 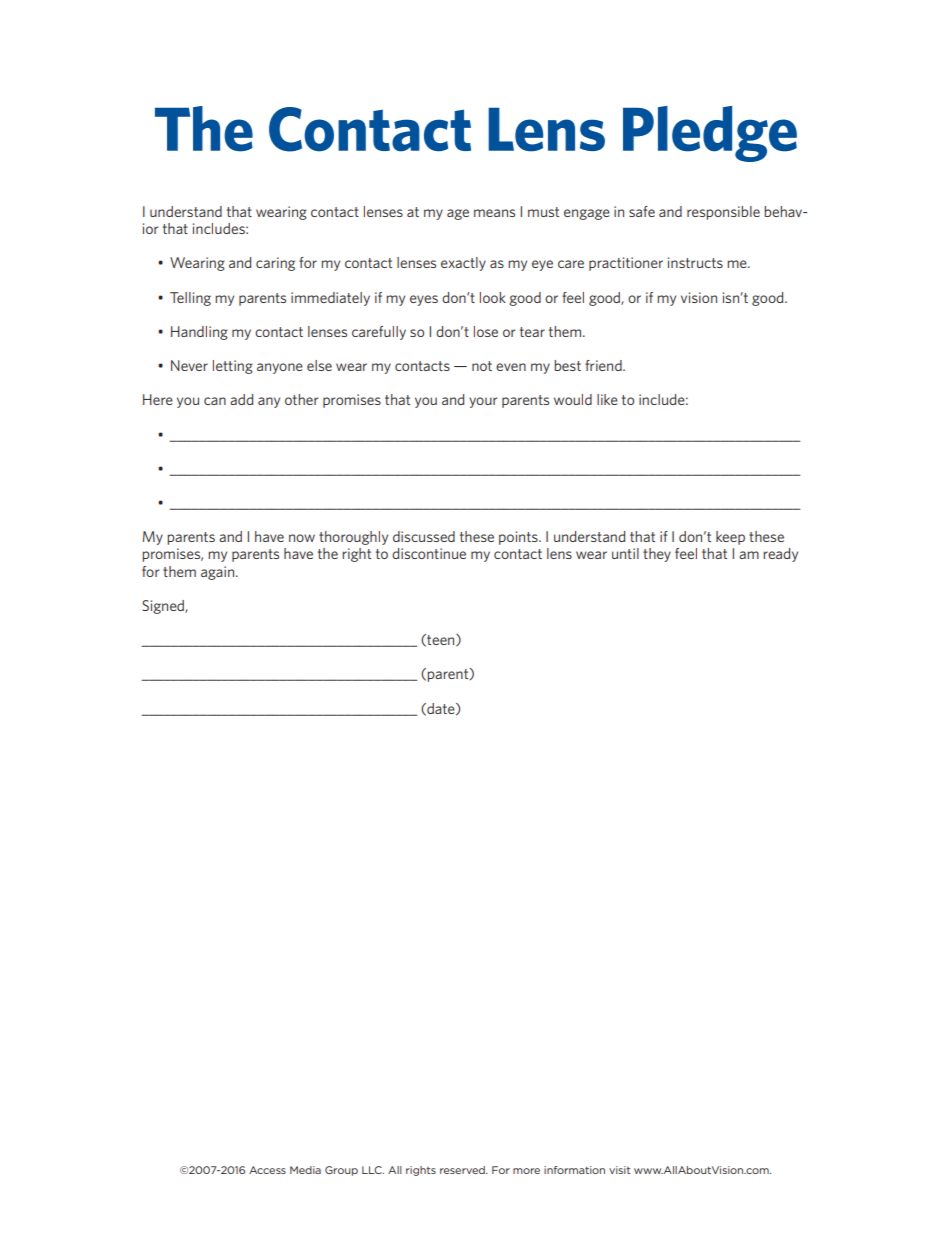 I want to click on Access, so click(x=267, y=1170).
